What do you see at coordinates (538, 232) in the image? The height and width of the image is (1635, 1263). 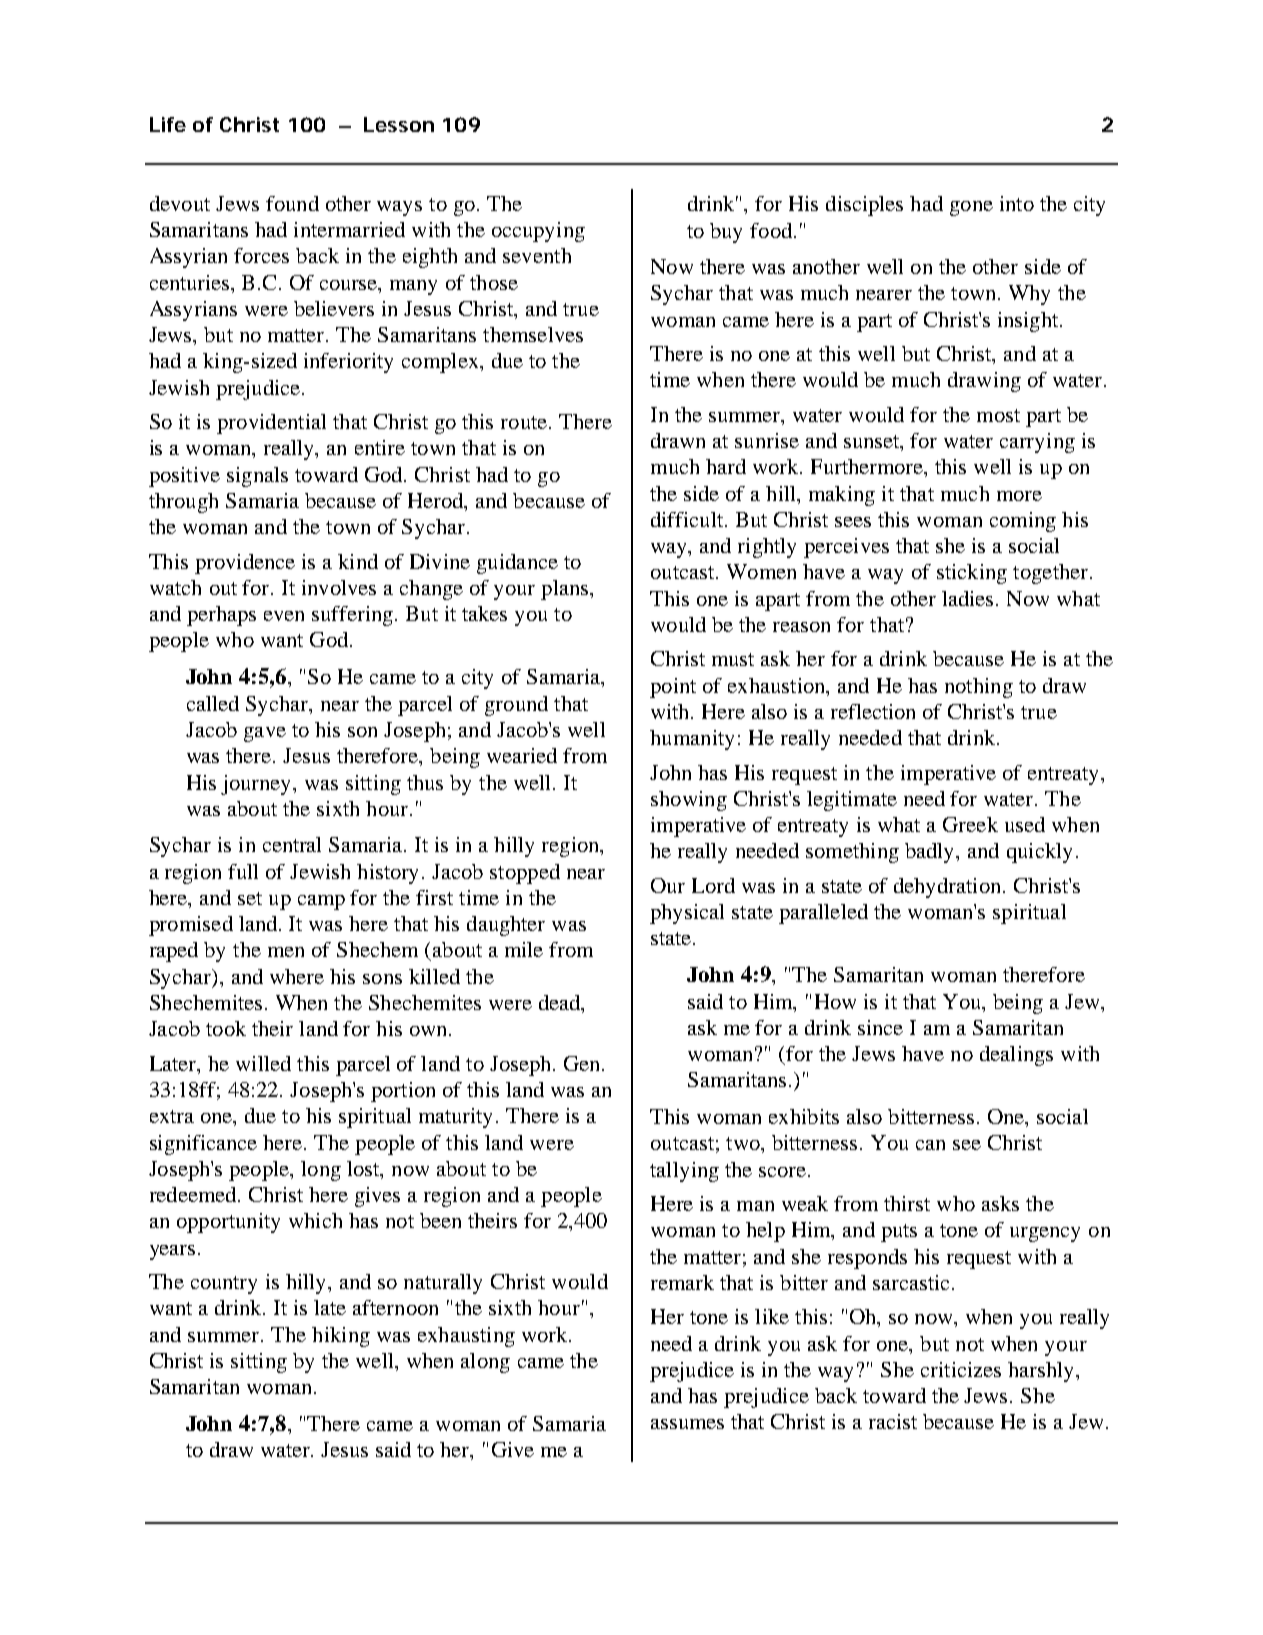 I see `occupying` at bounding box center [538, 232].
